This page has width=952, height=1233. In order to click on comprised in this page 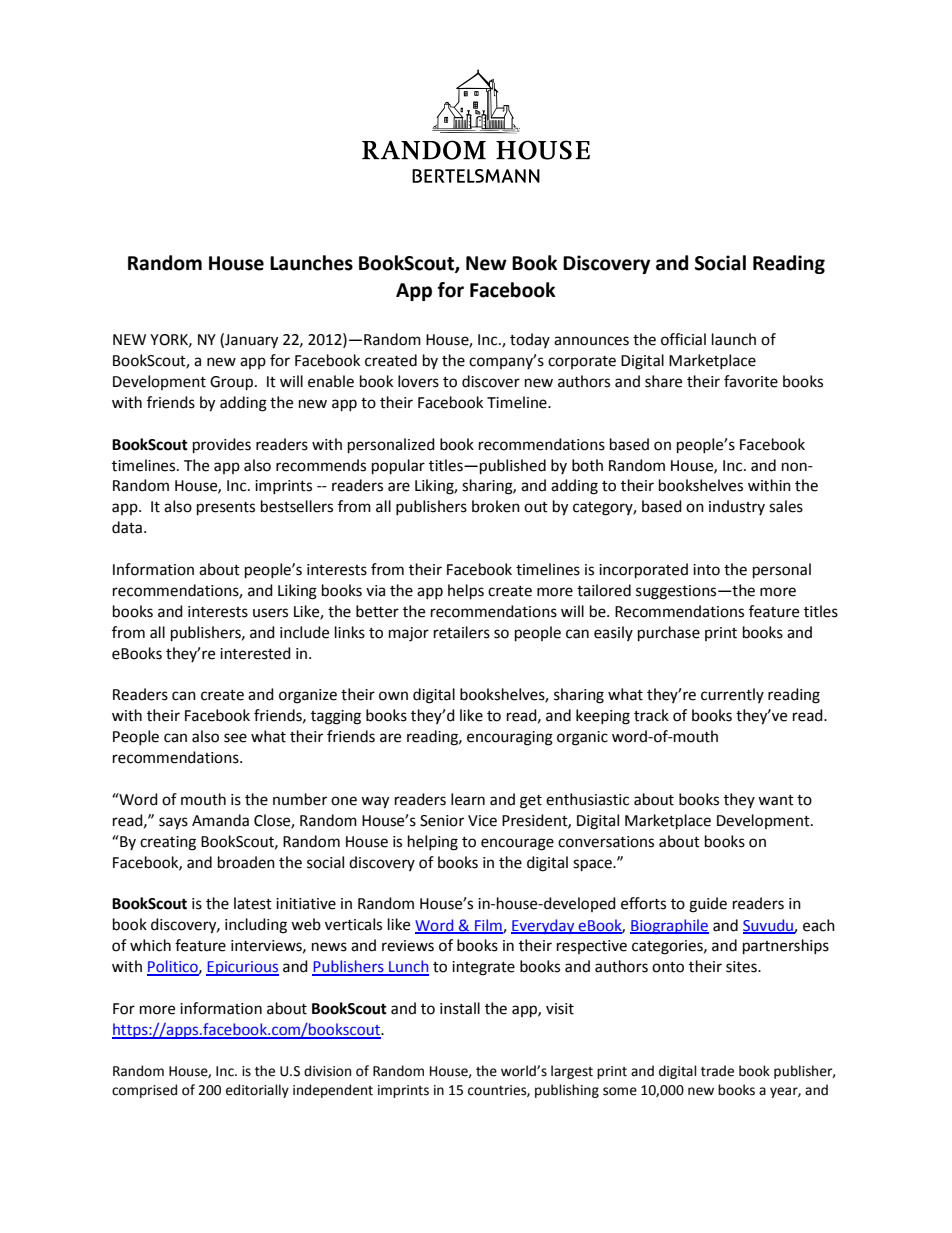, I will do `click(144, 1091)`.
